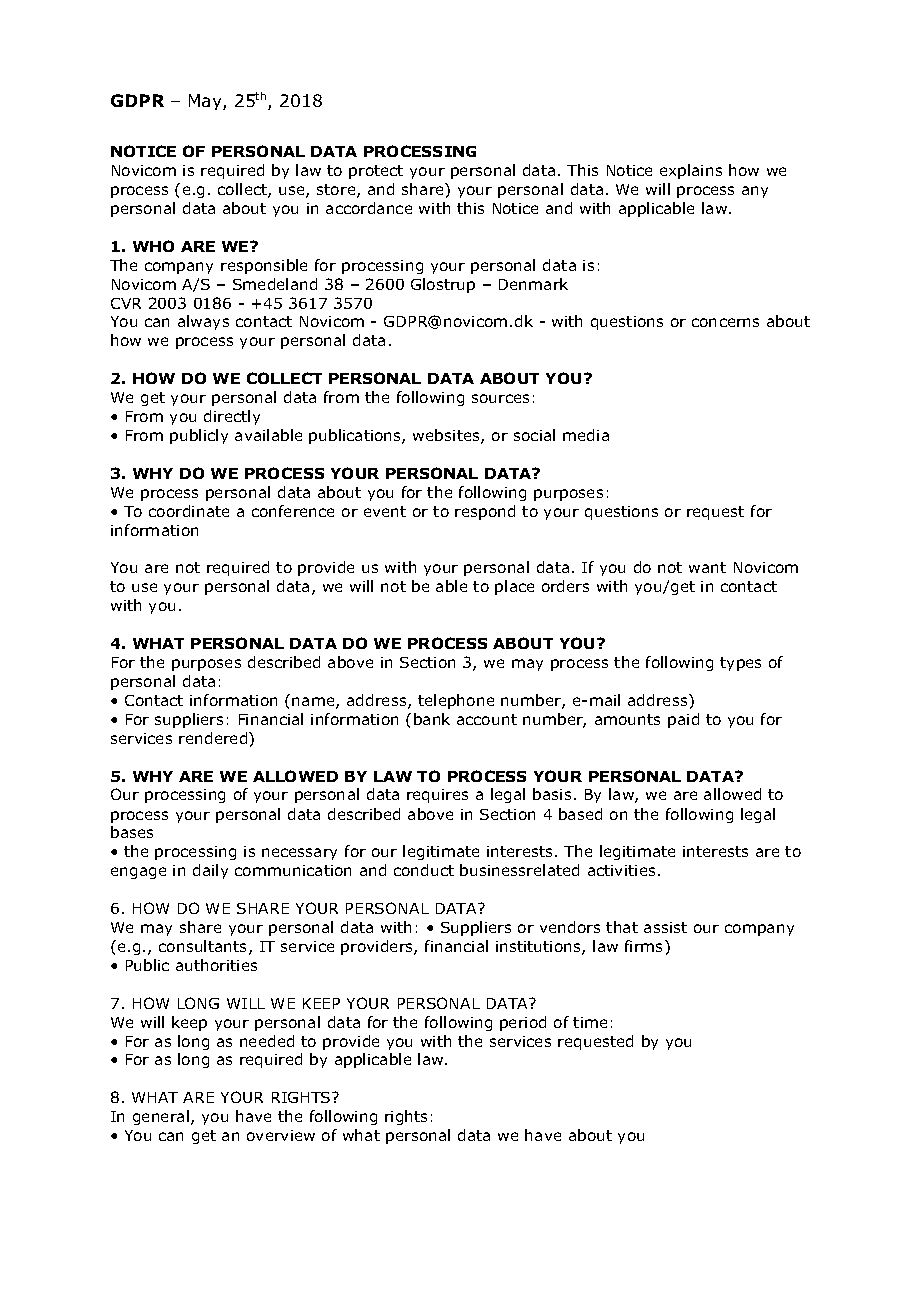  What do you see at coordinates (590, 1022) in the image?
I see `time` at bounding box center [590, 1022].
